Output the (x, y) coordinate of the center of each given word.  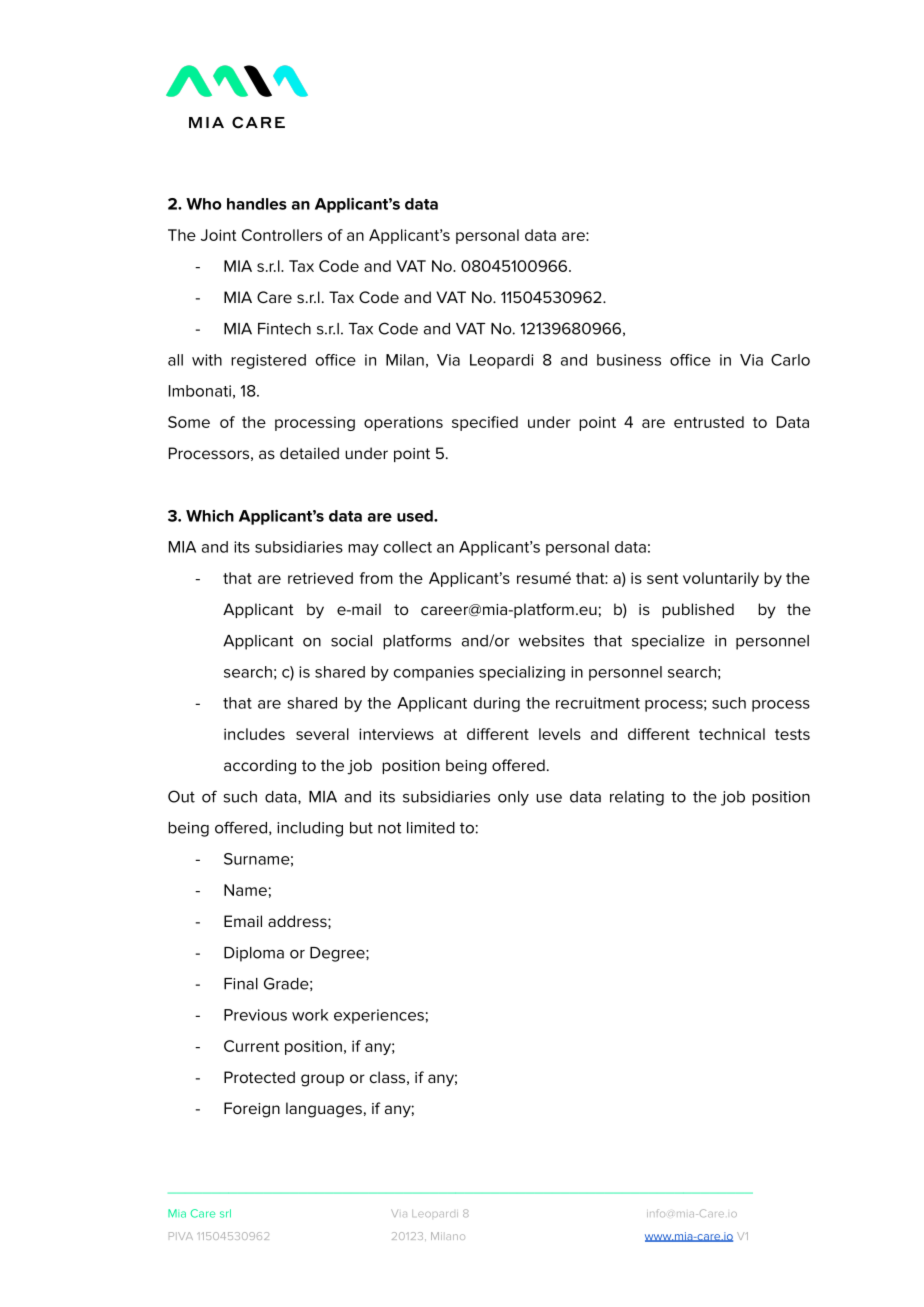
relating (637, 798)
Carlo (790, 360)
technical (732, 734)
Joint (218, 235)
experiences (379, 1016)
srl (225, 1213)
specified (485, 423)
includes (254, 734)
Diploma (254, 954)
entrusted (709, 422)
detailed (309, 453)
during (497, 704)
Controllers (282, 235)
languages (324, 1110)
